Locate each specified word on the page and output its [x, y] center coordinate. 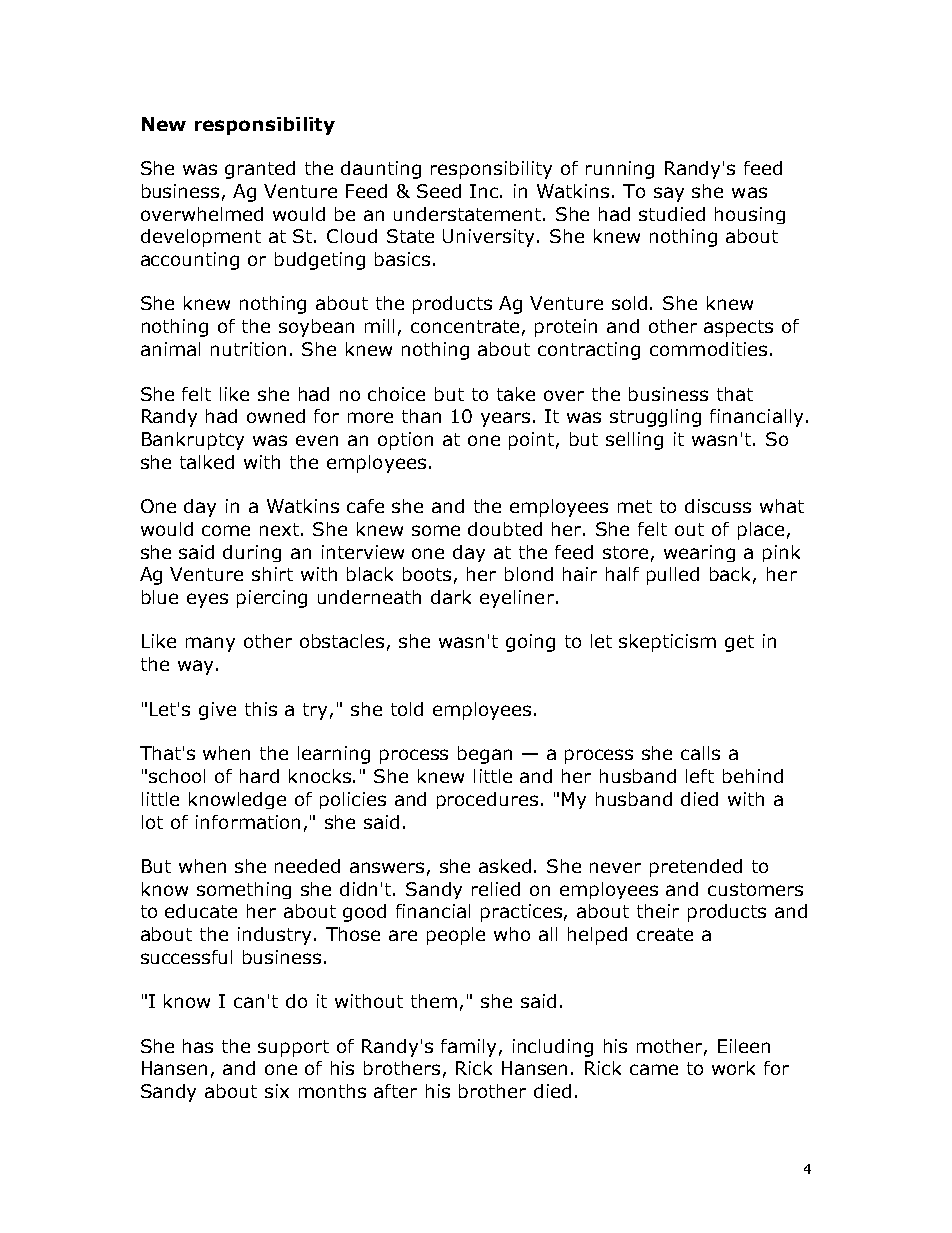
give [217, 711]
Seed [439, 191]
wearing [699, 553]
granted [260, 170]
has [198, 1046]
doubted [505, 529]
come [226, 530]
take [516, 394]
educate [201, 911]
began [485, 755]
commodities [708, 349]
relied [496, 889]
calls [700, 753]
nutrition [248, 349]
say [669, 194]
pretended [696, 868]
